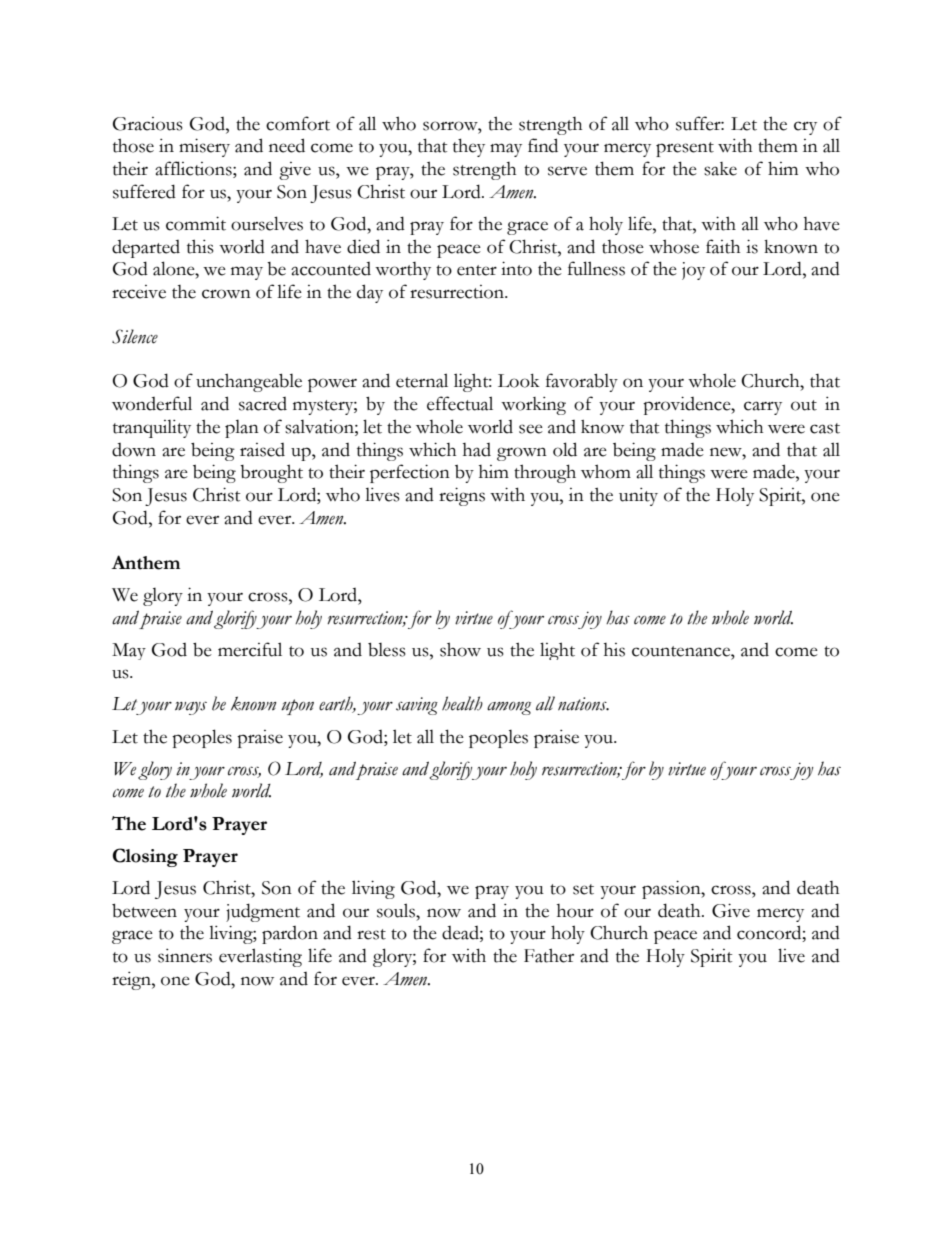  Describe the element at coordinates (250, 649) in the page. I see `merciful` at that location.
